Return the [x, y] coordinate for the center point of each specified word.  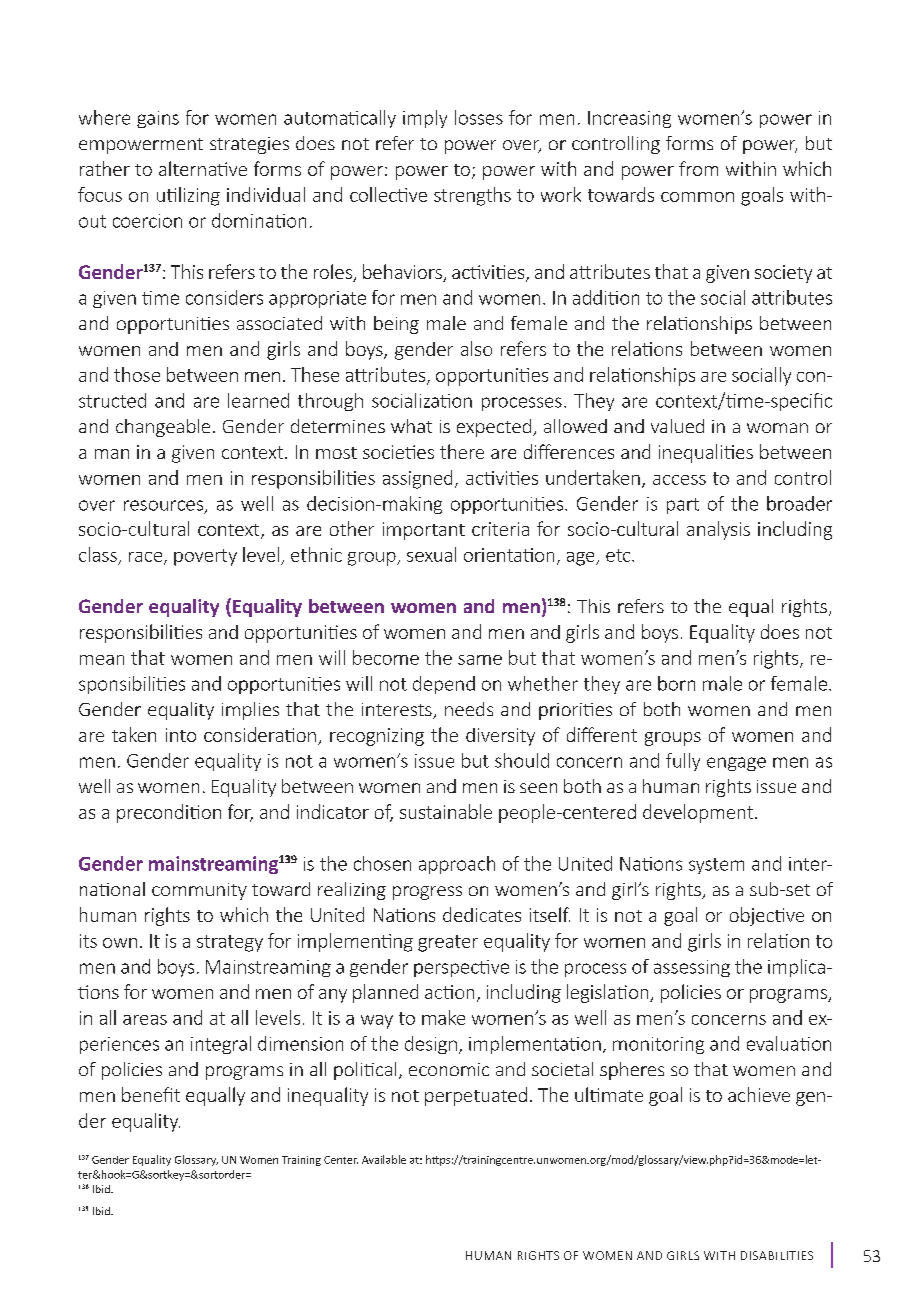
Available [384, 1159]
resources [163, 505]
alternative [203, 168]
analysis [718, 530]
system [716, 866]
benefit [151, 1094]
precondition [169, 813]
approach [457, 865]
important [424, 531]
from [698, 168]
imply [425, 119]
